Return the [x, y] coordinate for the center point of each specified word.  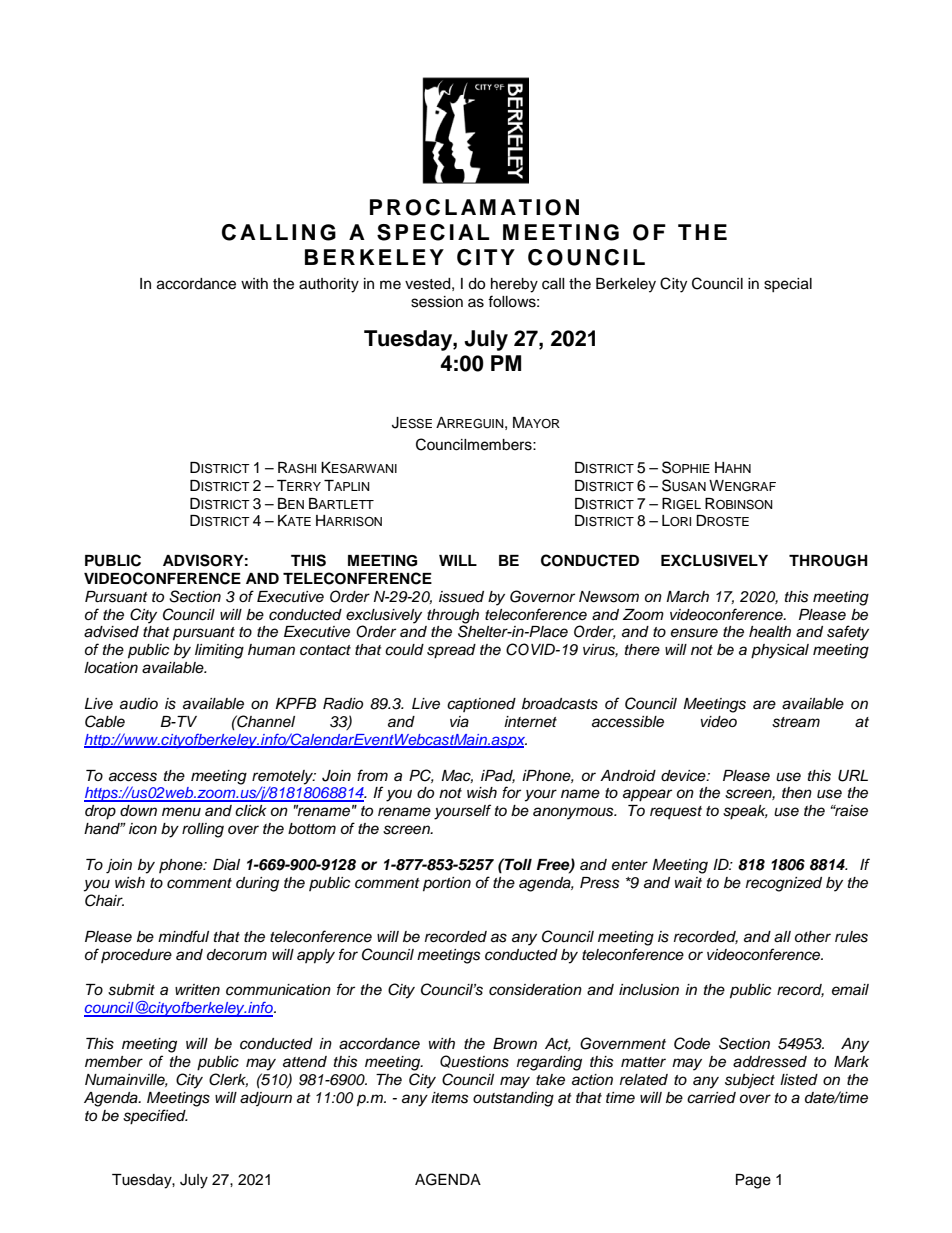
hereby [514, 285]
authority [329, 285]
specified [155, 1117]
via [459, 722]
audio [139, 704]
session [437, 302]
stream [796, 722]
